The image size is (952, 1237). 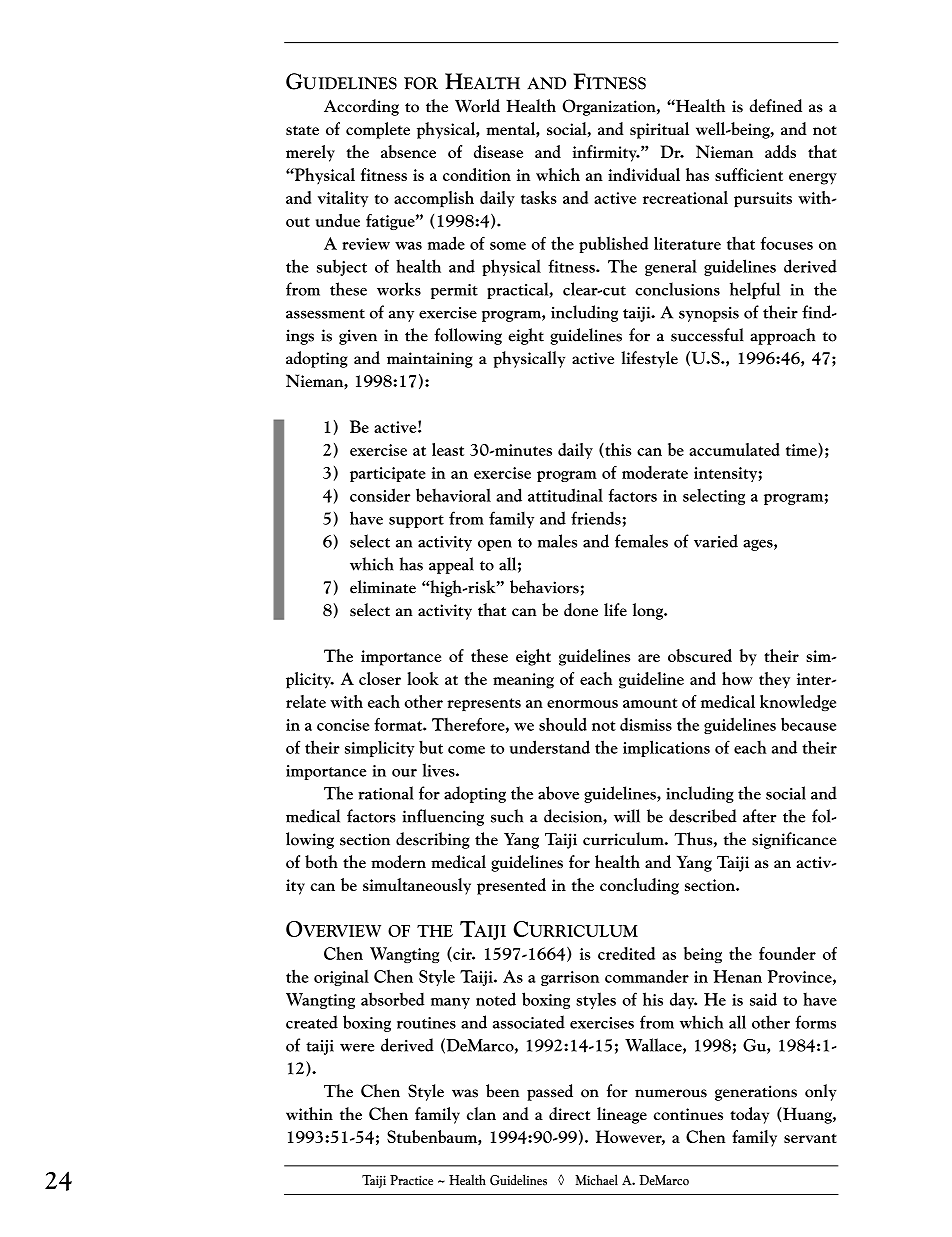 I want to click on Practice, so click(x=411, y=1180).
